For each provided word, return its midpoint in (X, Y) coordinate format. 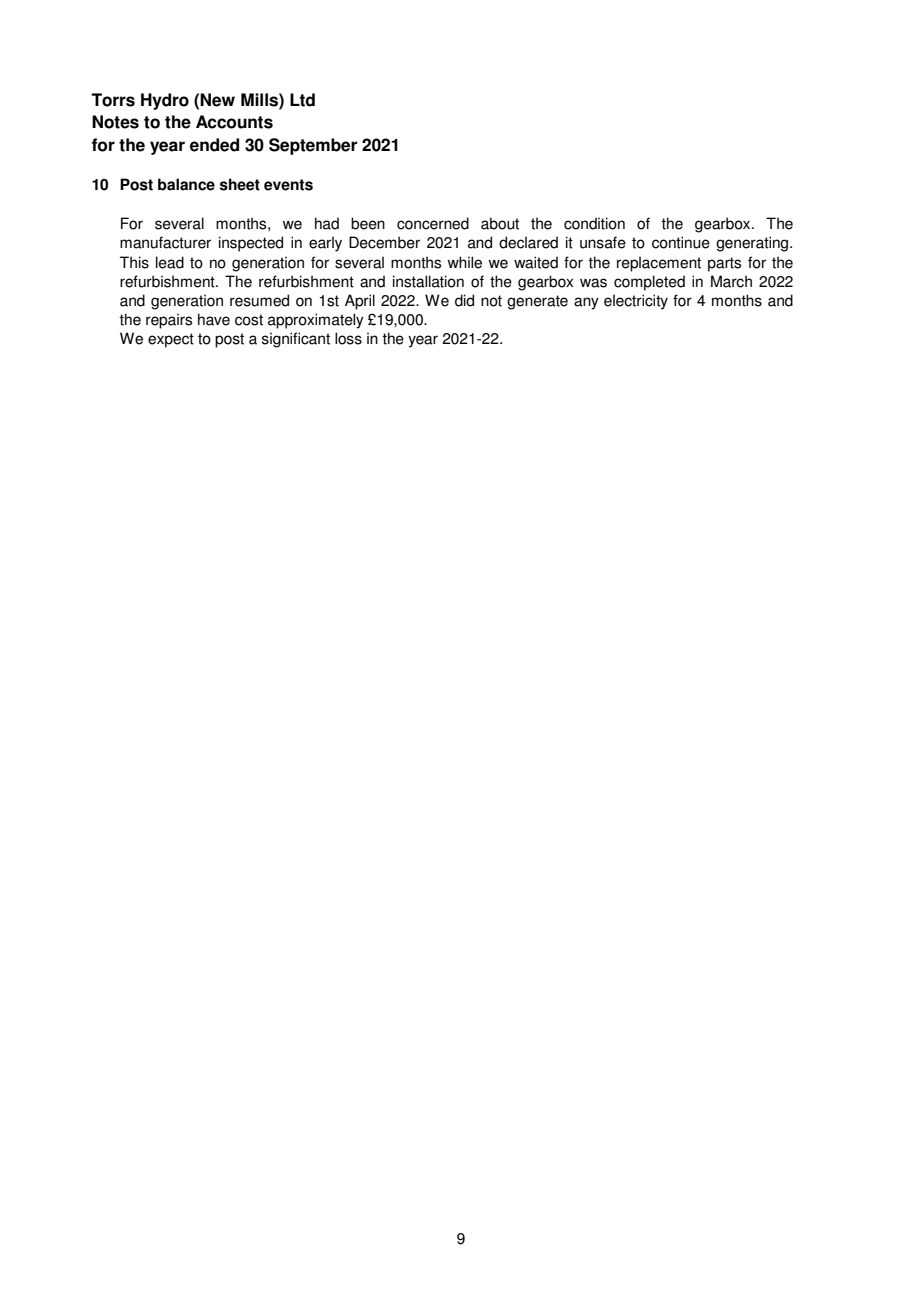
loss (348, 338)
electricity (636, 302)
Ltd (302, 100)
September (313, 146)
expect (171, 340)
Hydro (165, 101)
